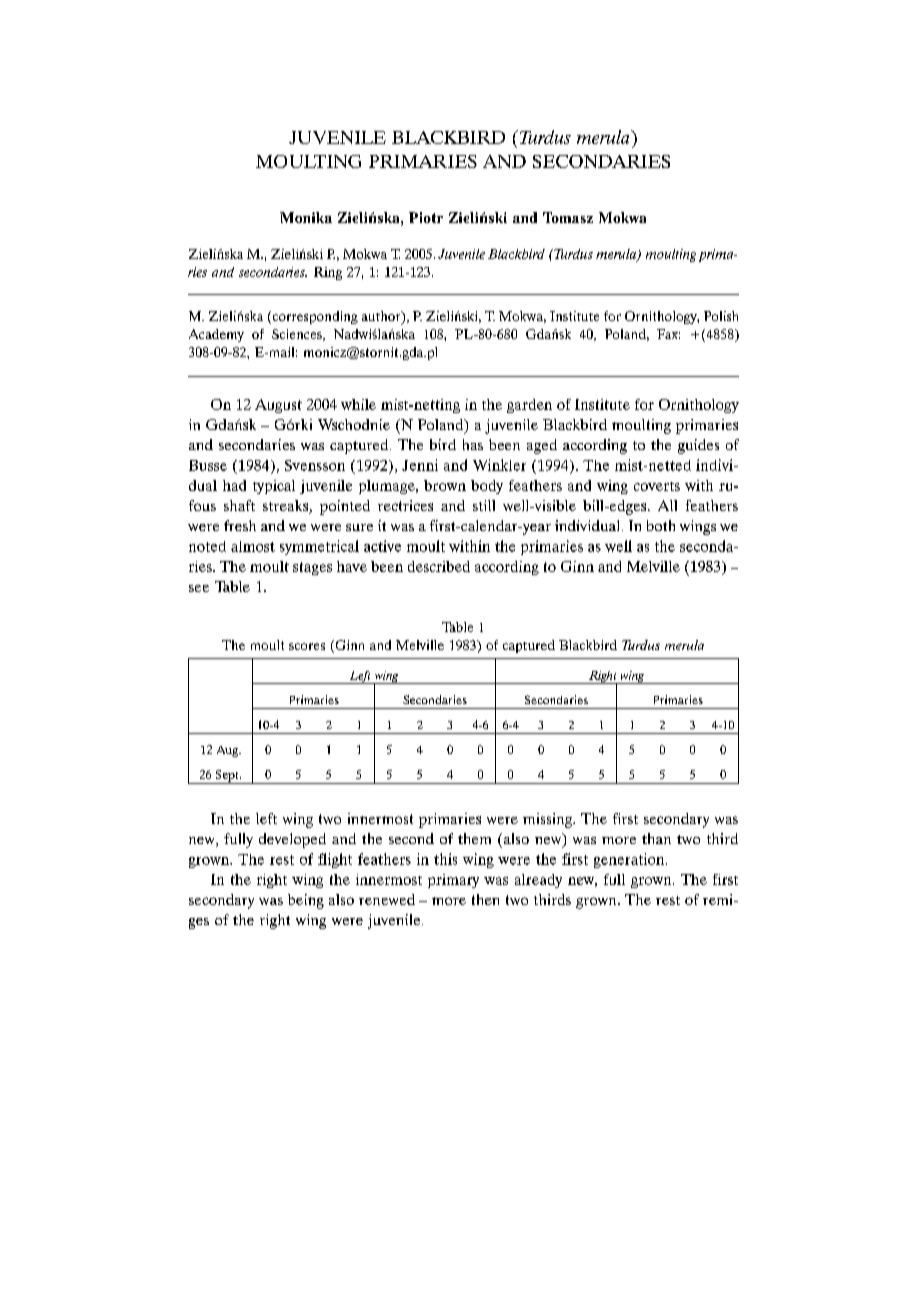  I want to click on missing, so click(548, 820).
